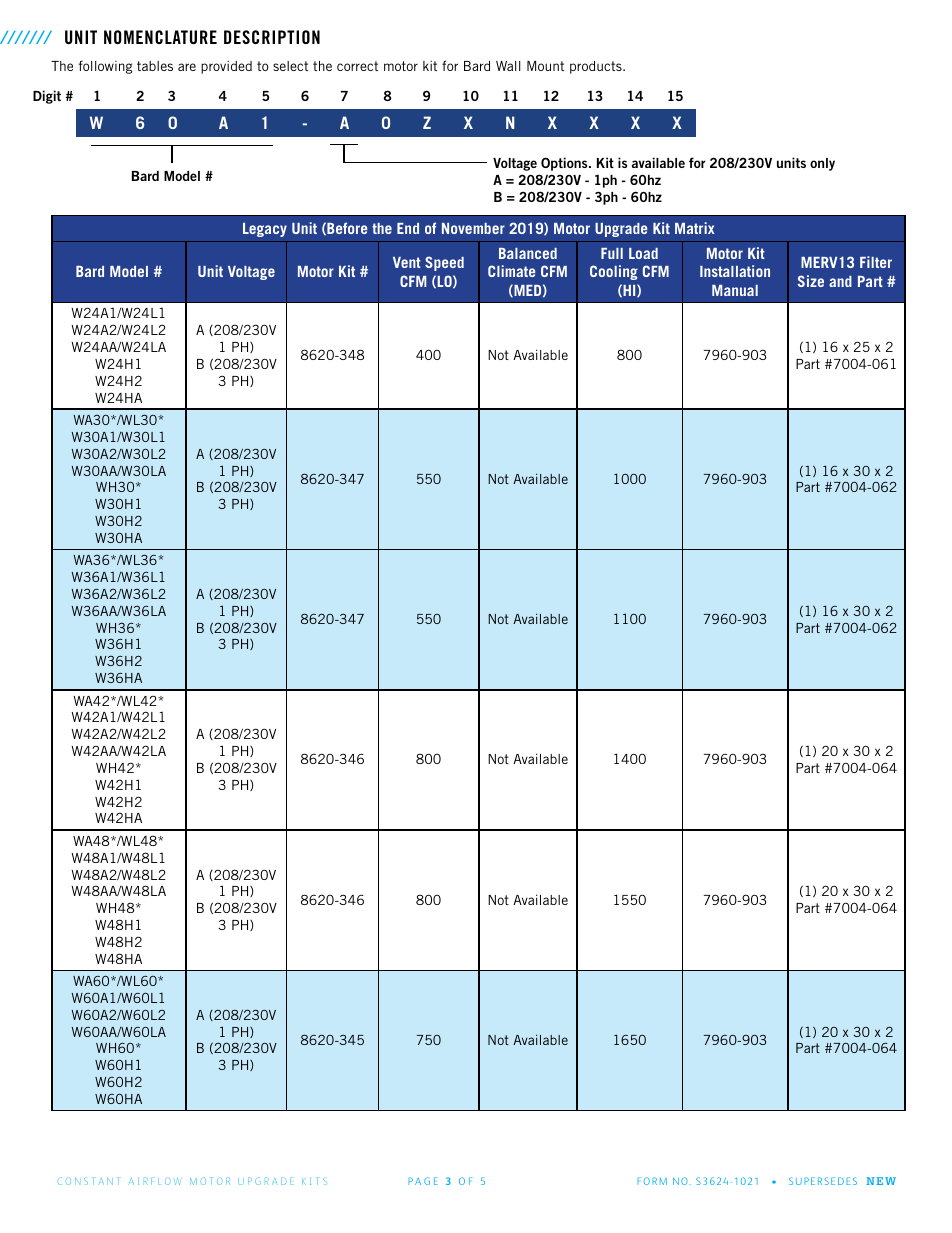  I want to click on Cooling, so click(614, 272).
